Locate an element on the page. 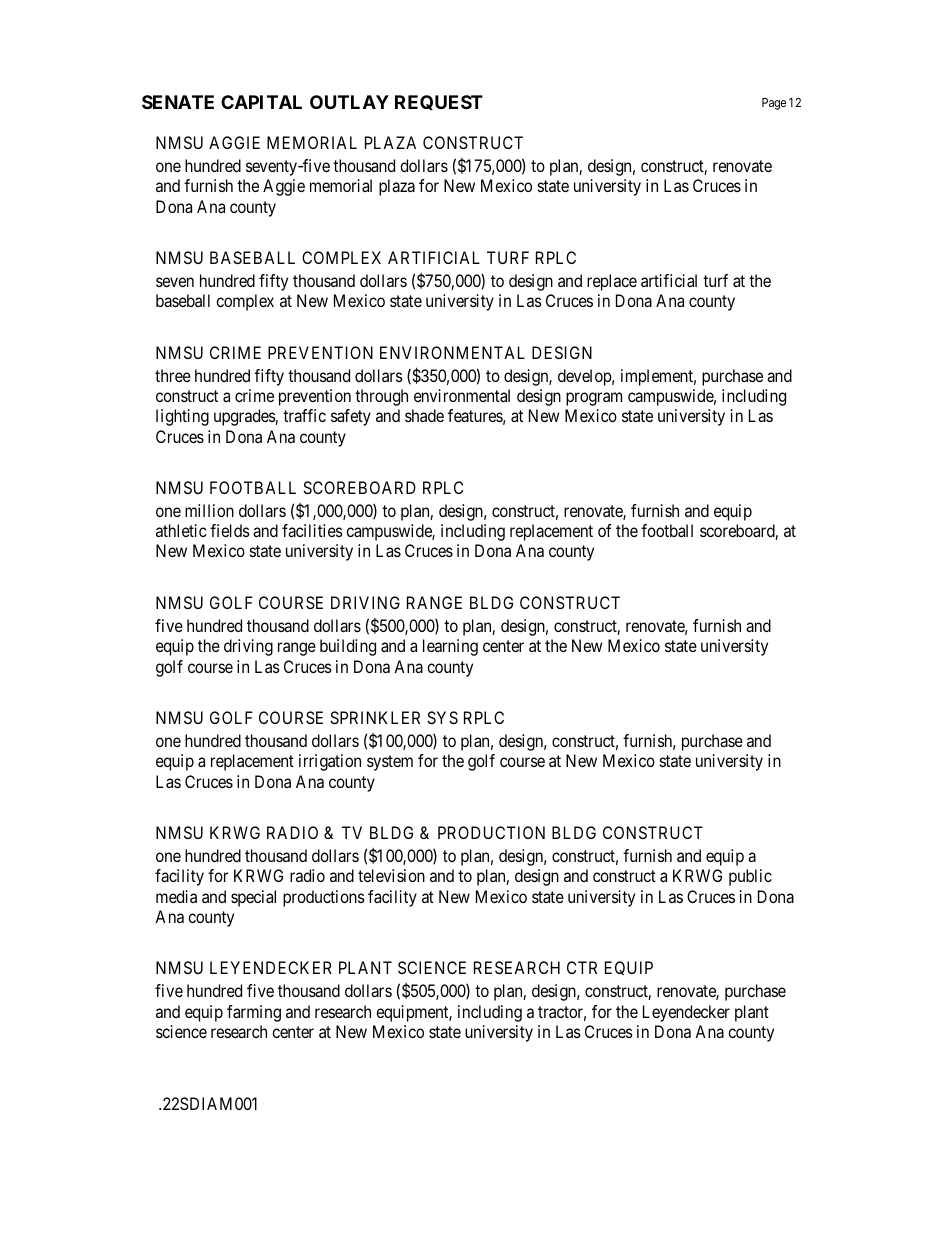  program is located at coordinates (594, 399).
